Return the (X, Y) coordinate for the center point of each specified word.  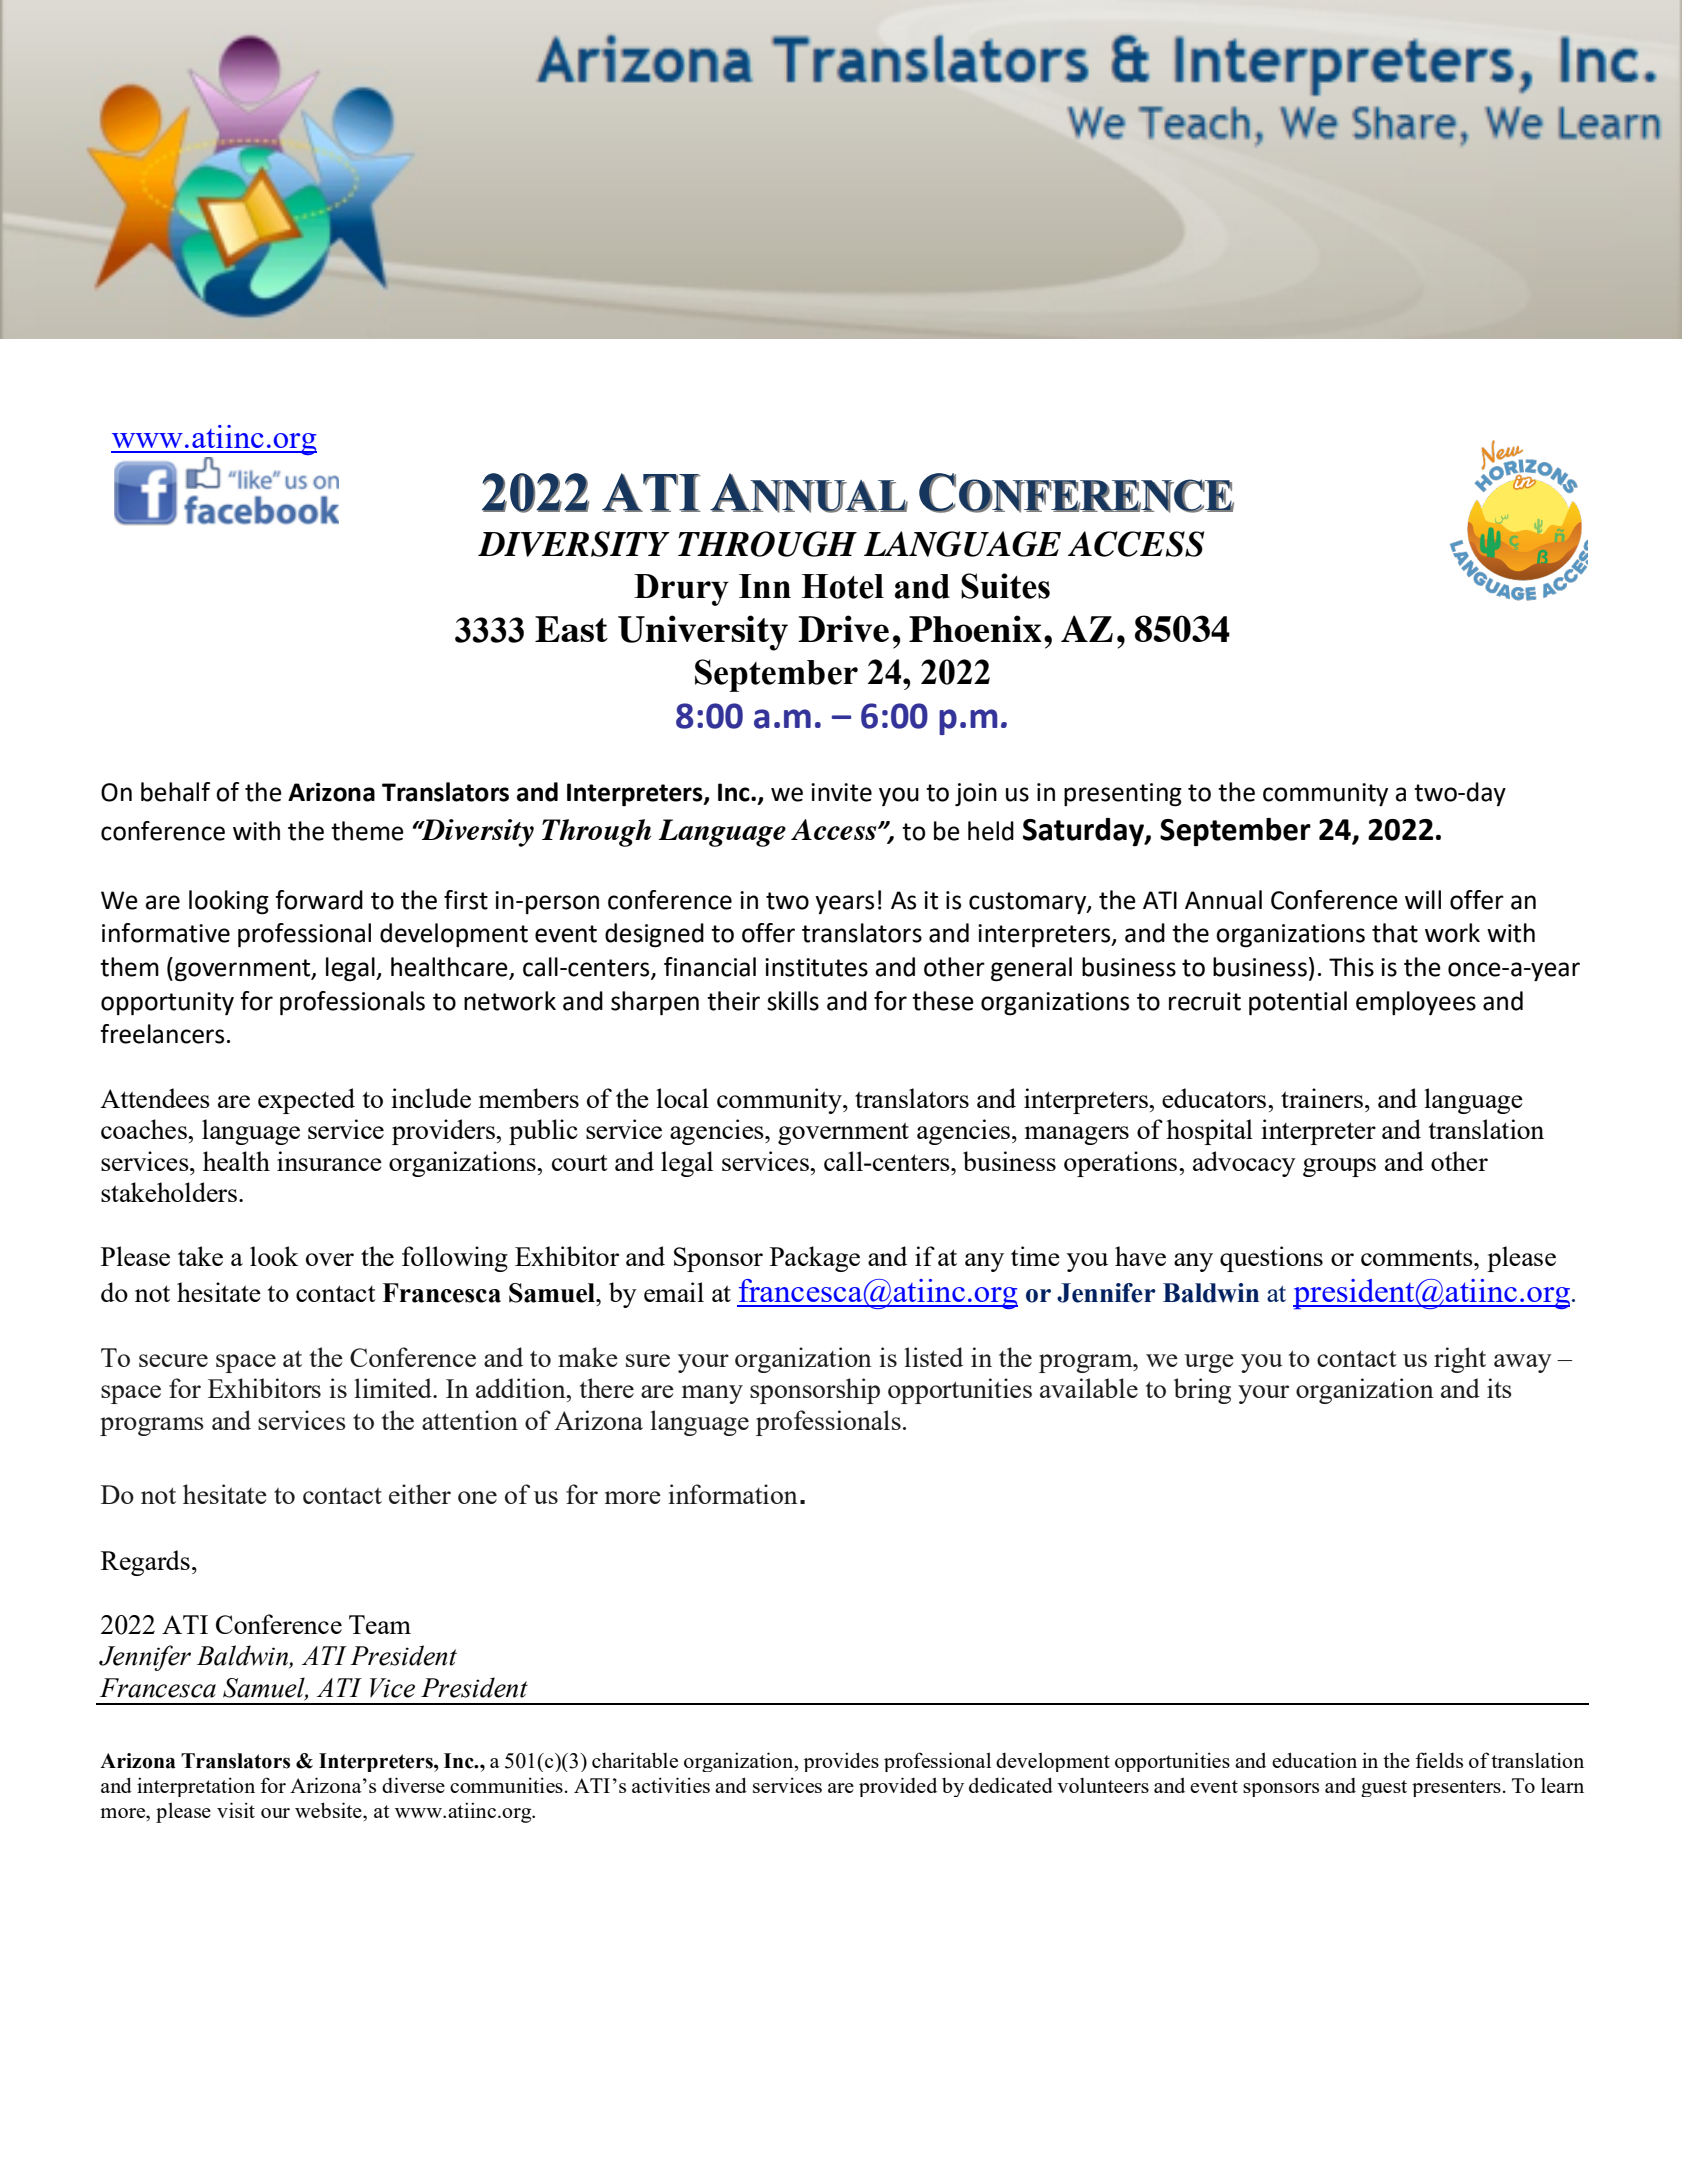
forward (319, 900)
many (712, 1394)
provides (841, 1762)
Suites (1005, 586)
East (571, 629)
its (1499, 1388)
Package (815, 1259)
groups (1339, 1167)
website (329, 1810)
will (1423, 899)
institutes (816, 967)
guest (1384, 1788)
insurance (329, 1161)
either (420, 1494)
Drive (843, 628)
